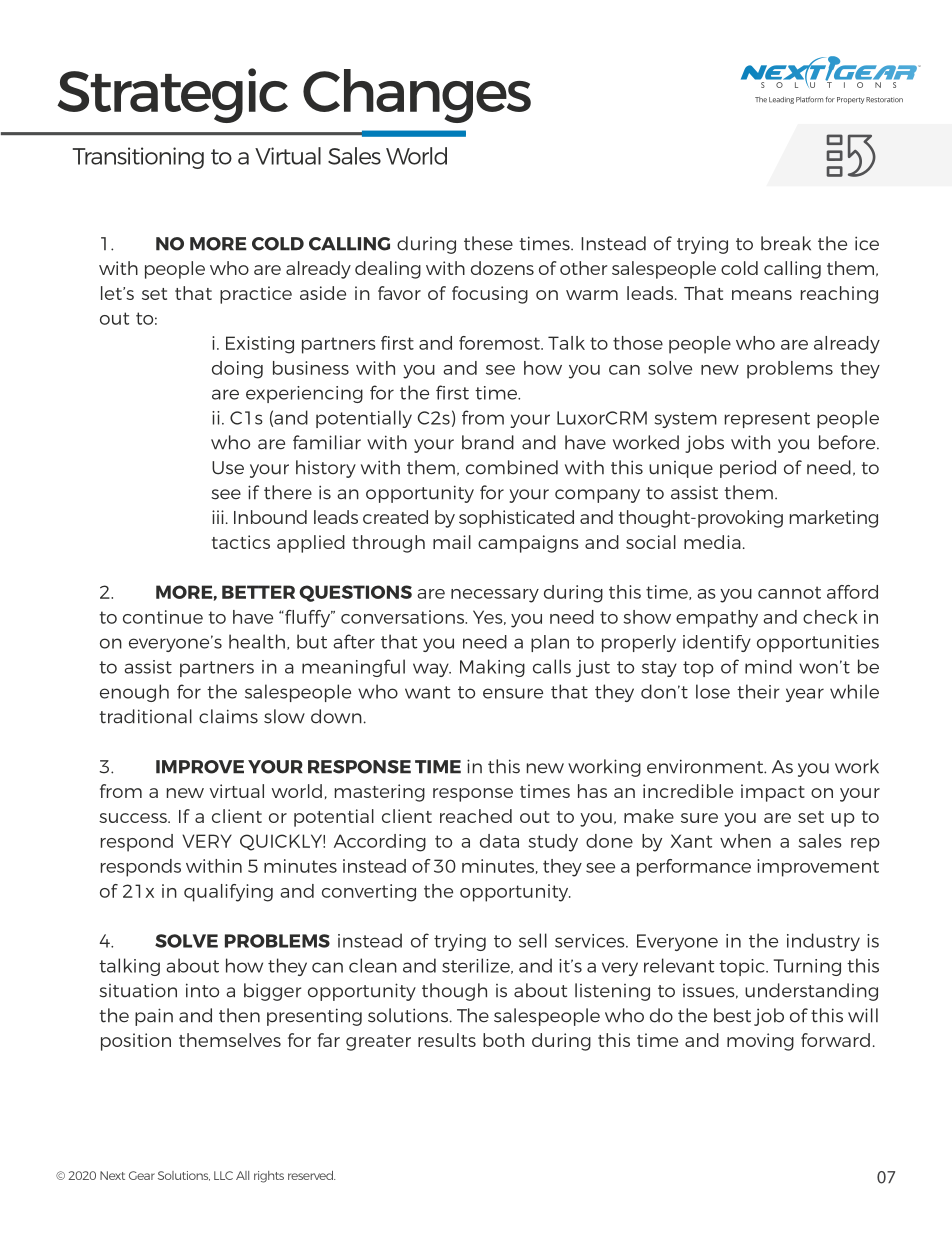 This page has width=952, height=1233. I want to click on Making, so click(492, 668).
